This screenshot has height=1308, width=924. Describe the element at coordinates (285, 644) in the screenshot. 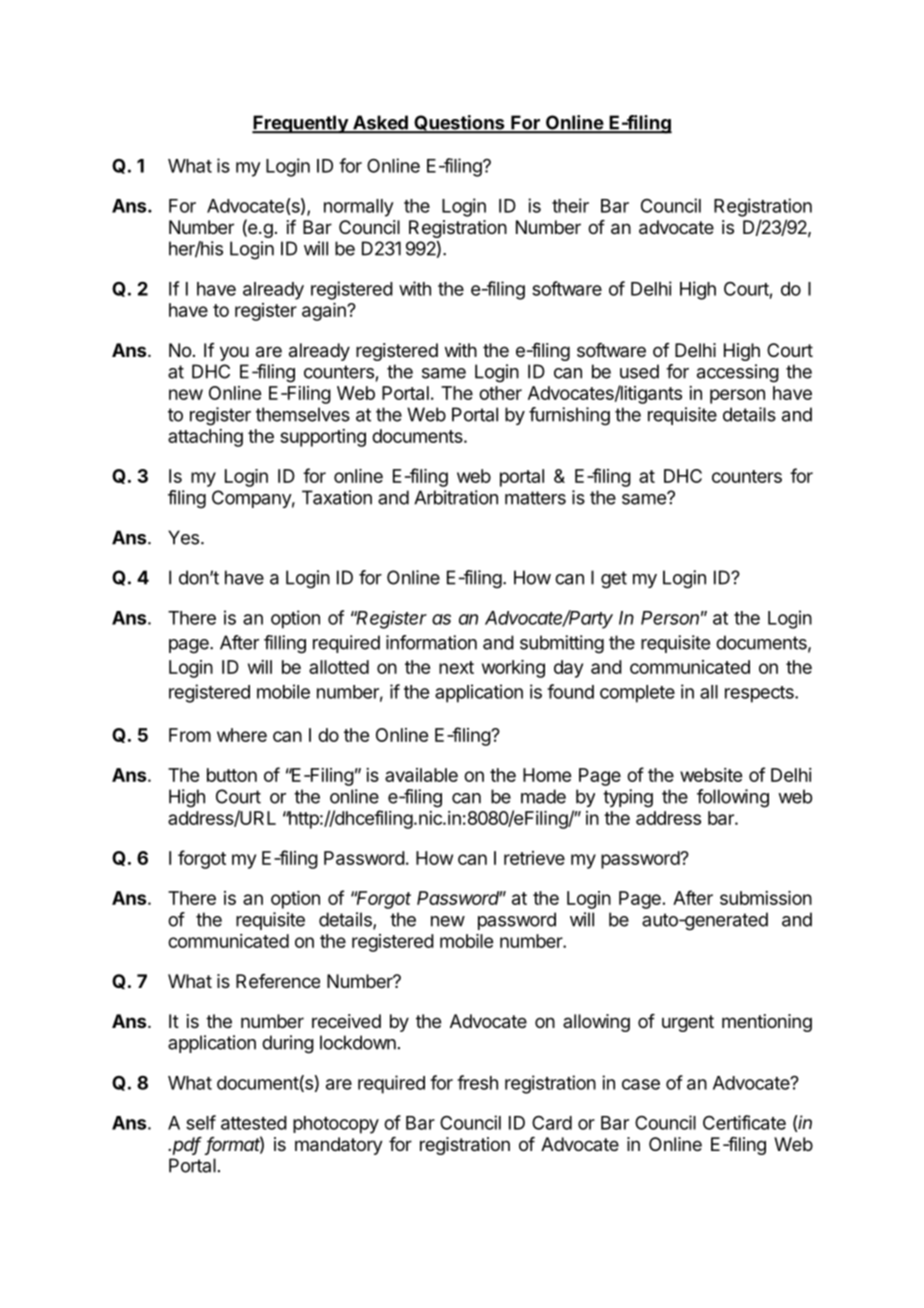

I see `filling` at that location.
